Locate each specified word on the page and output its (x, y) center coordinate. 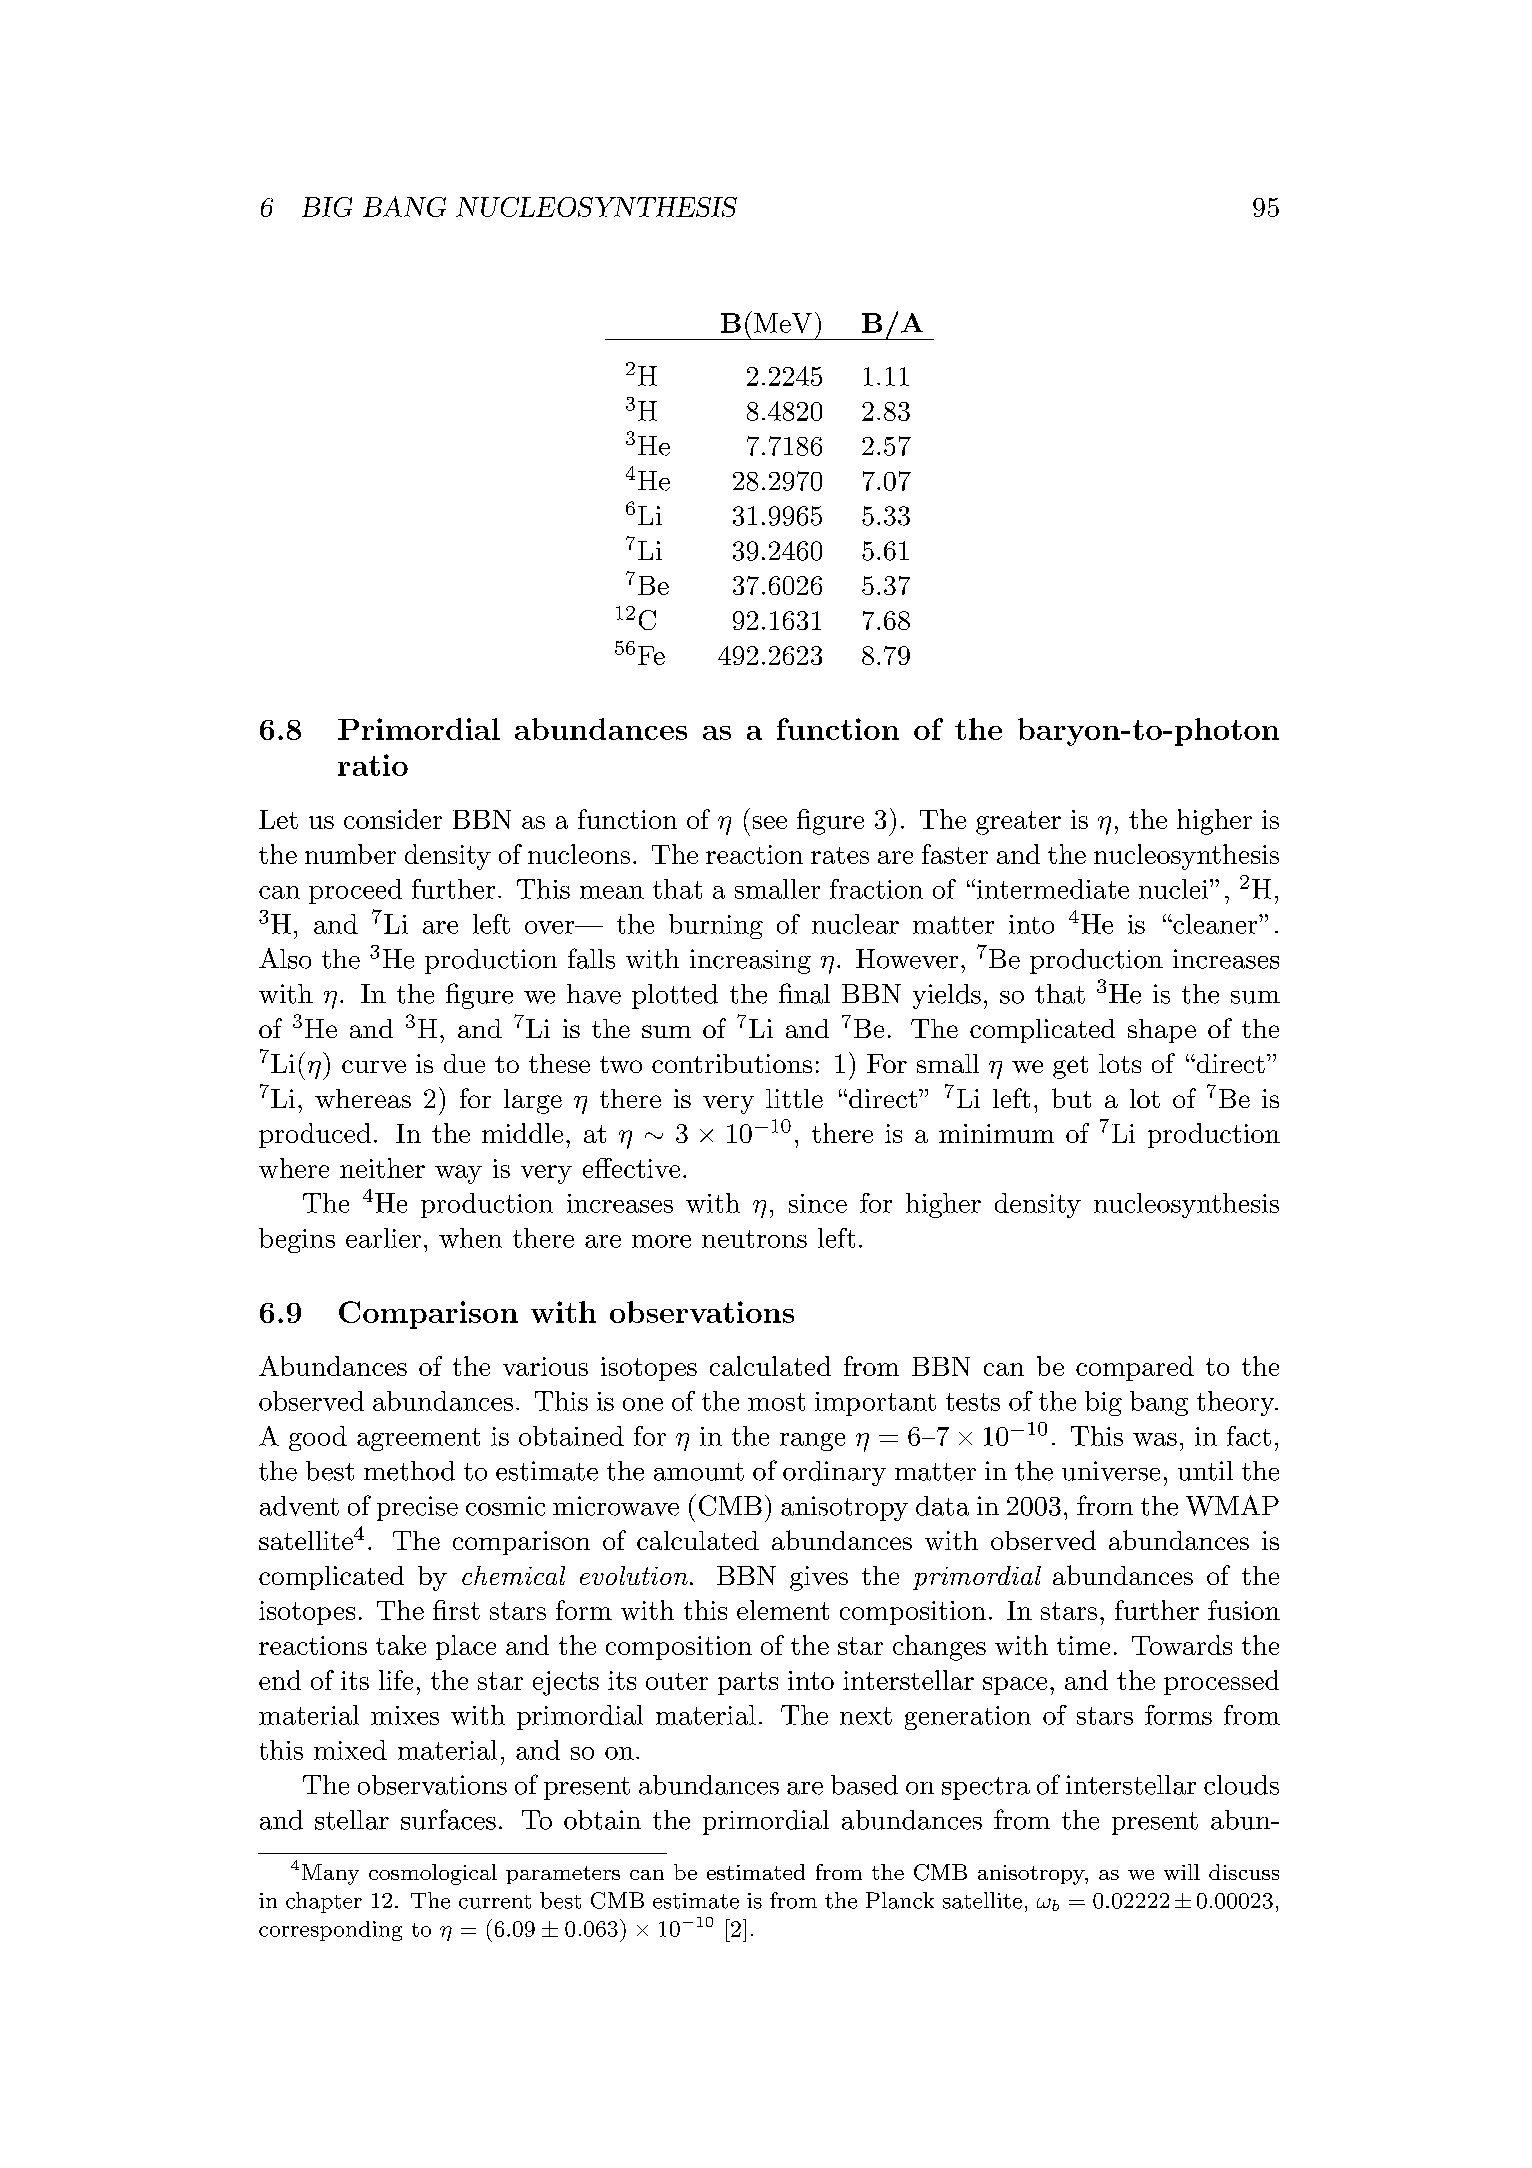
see (770, 822)
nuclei (1175, 889)
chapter (324, 1902)
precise (417, 1508)
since (818, 1203)
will (1182, 1872)
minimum (996, 1133)
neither (382, 1168)
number (350, 854)
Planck (900, 1900)
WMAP (1232, 1505)
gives (819, 1578)
